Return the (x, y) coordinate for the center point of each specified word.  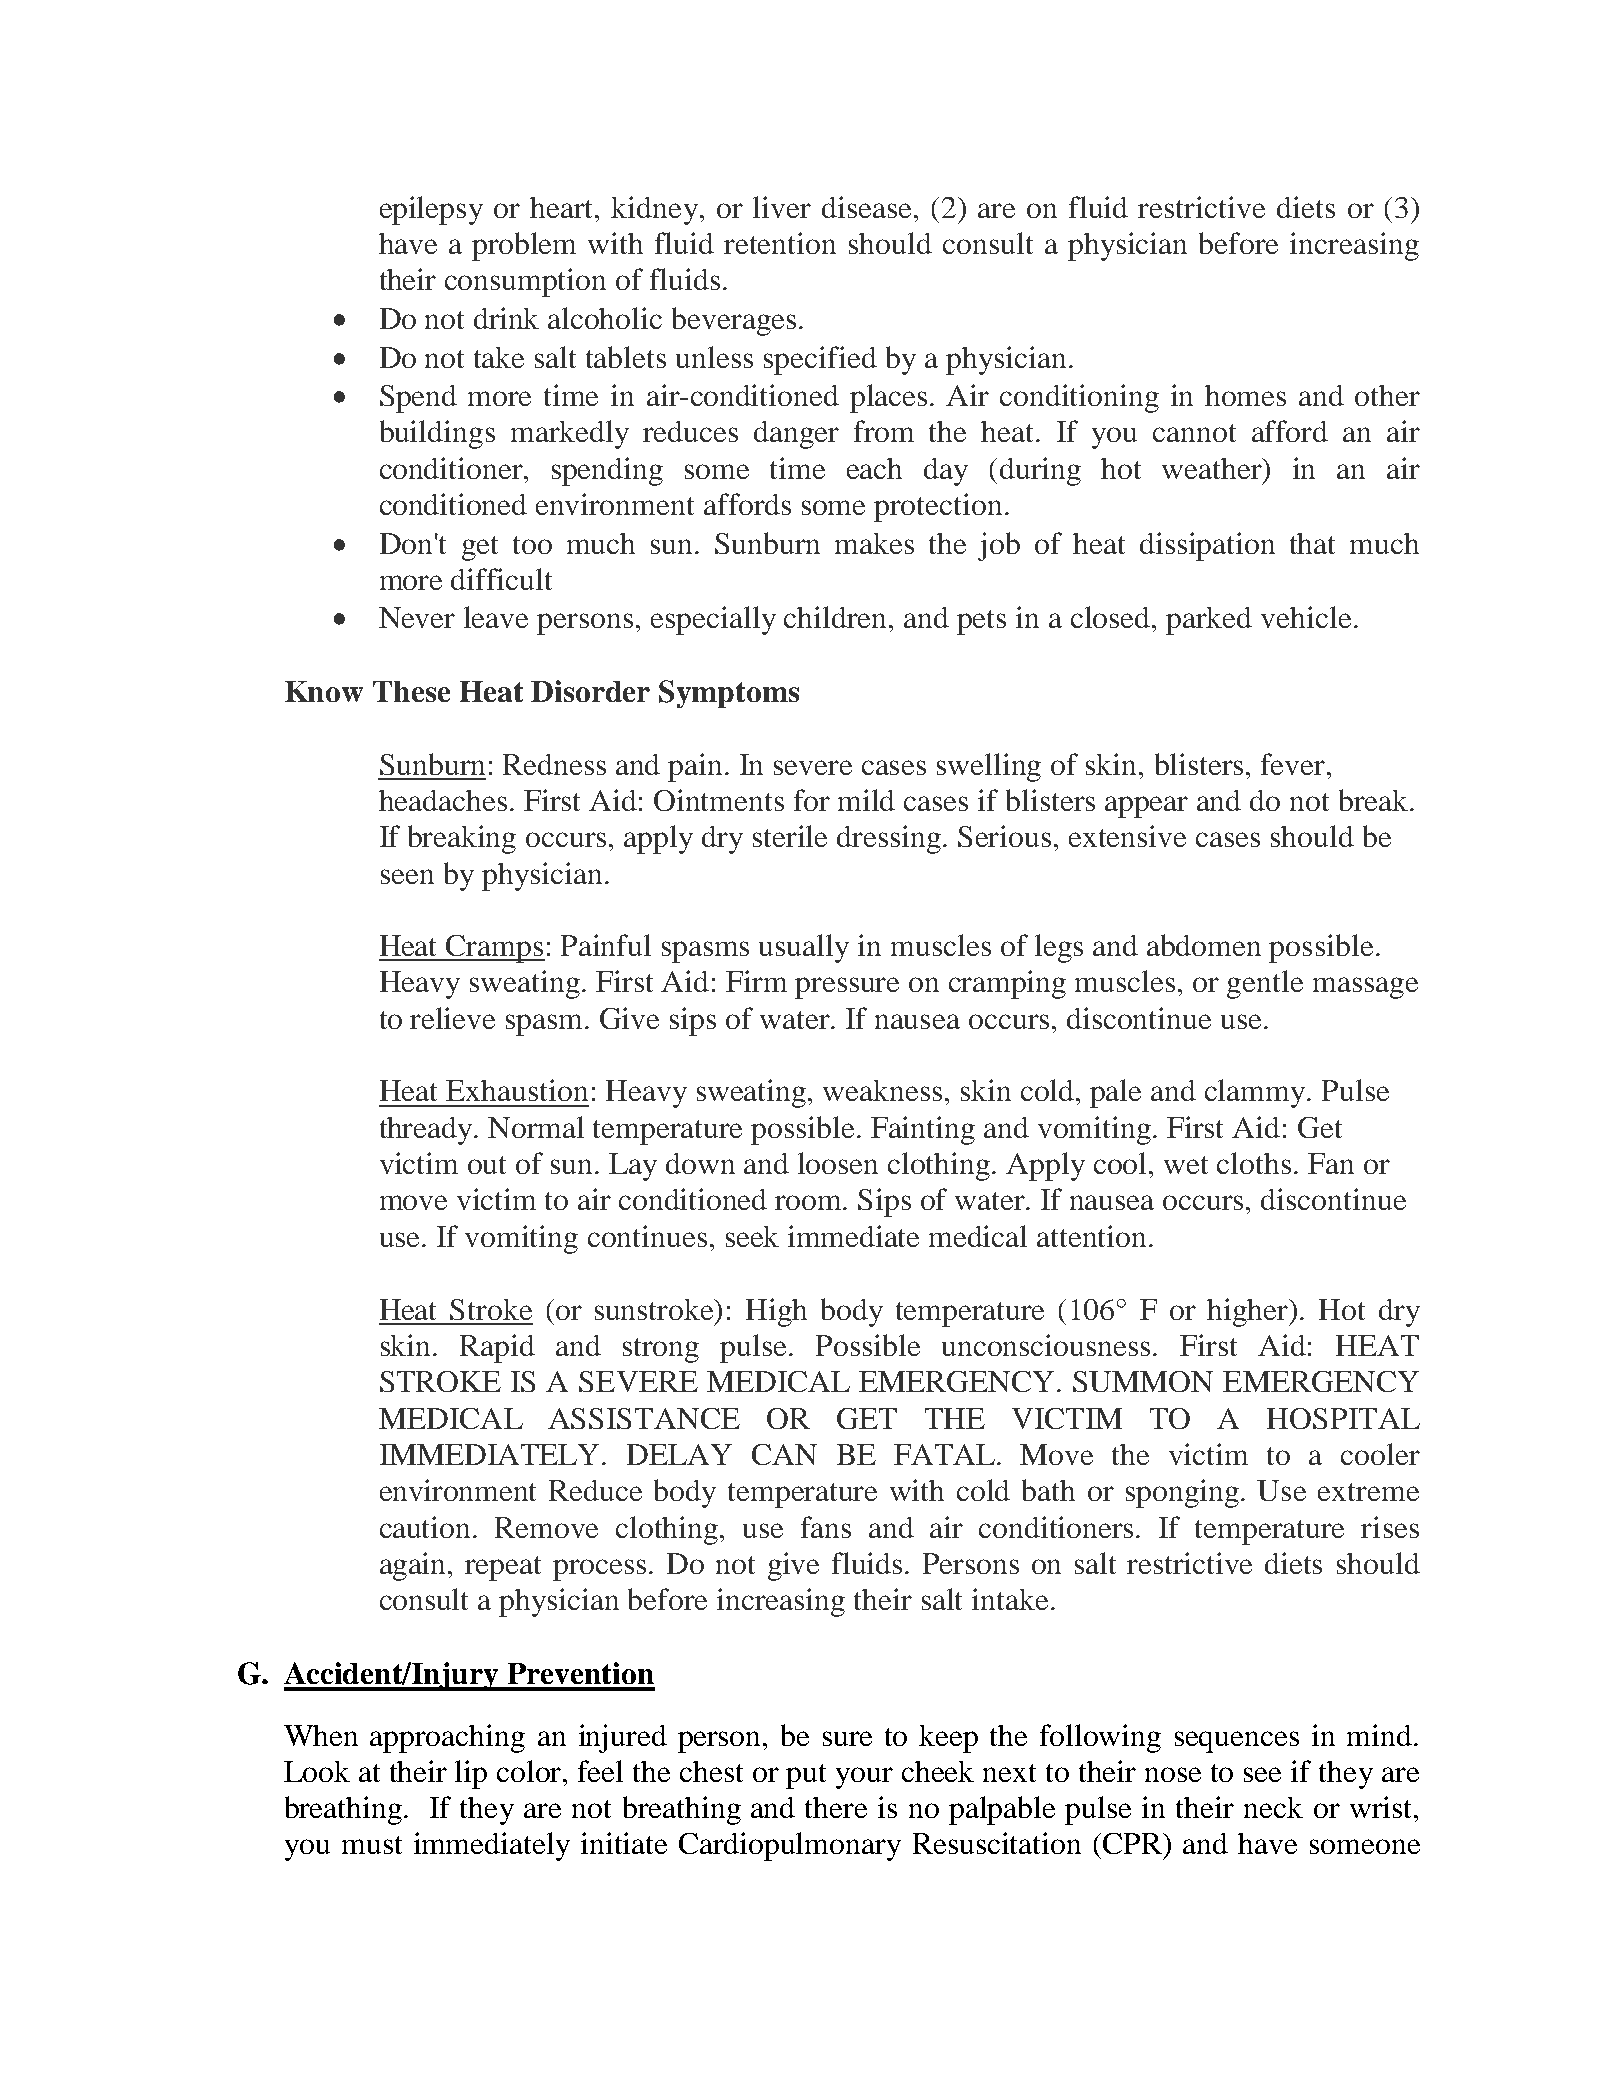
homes (1245, 395)
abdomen (1204, 945)
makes (874, 543)
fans (826, 1527)
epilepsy (431, 210)
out (487, 1165)
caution (427, 1527)
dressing (890, 839)
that (1312, 543)
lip (471, 1774)
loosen (838, 1163)
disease (868, 207)
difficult (501, 579)
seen (407, 876)
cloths (1254, 1163)
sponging (1182, 1493)
